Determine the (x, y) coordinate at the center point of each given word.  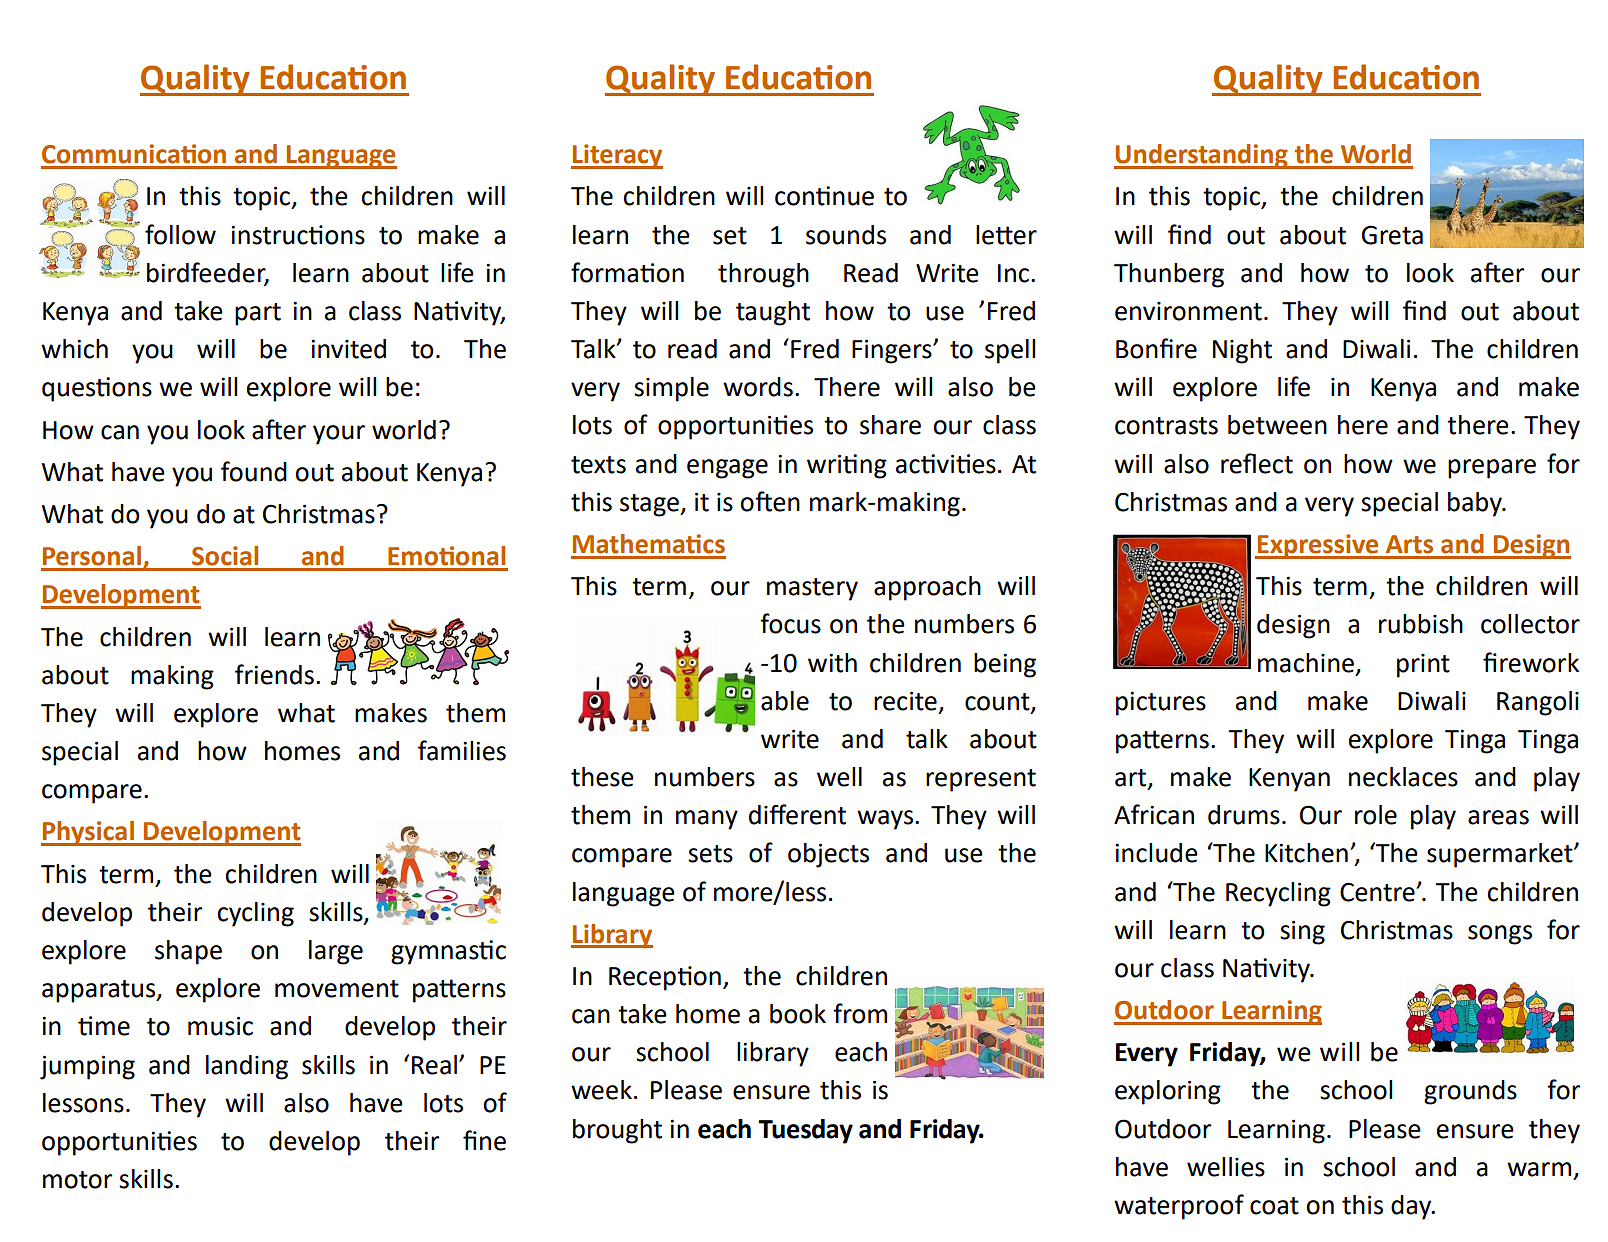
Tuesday (805, 1131)
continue (824, 196)
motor (78, 1180)
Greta (1392, 235)
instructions (298, 235)
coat (1274, 1206)
